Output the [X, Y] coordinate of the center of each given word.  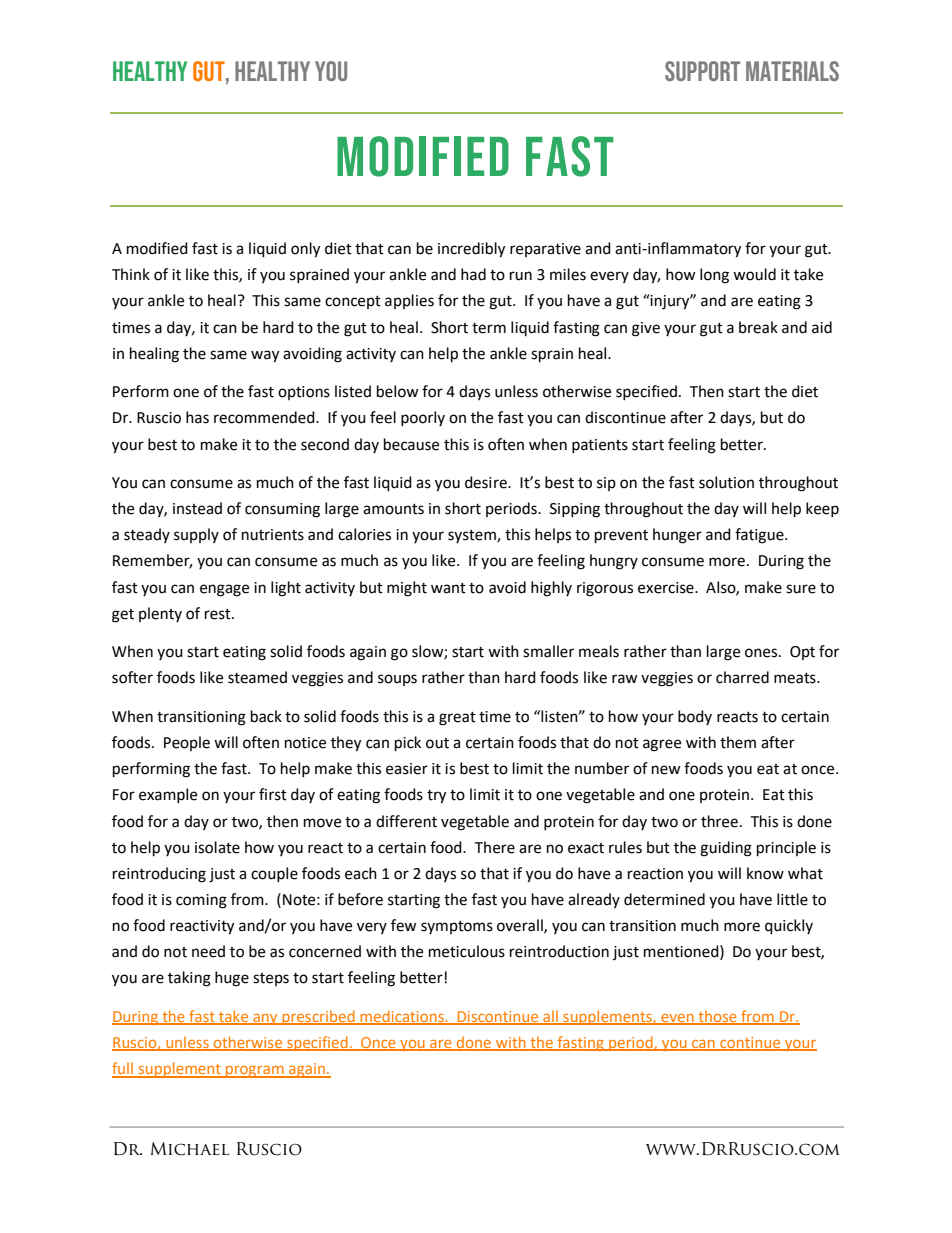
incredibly [471, 250]
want [448, 588]
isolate [217, 847]
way [265, 356]
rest [219, 614]
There [494, 847]
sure [801, 589]
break [758, 327]
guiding [726, 849]
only [305, 250]
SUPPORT [702, 71]
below [398, 391]
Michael [189, 1149]
